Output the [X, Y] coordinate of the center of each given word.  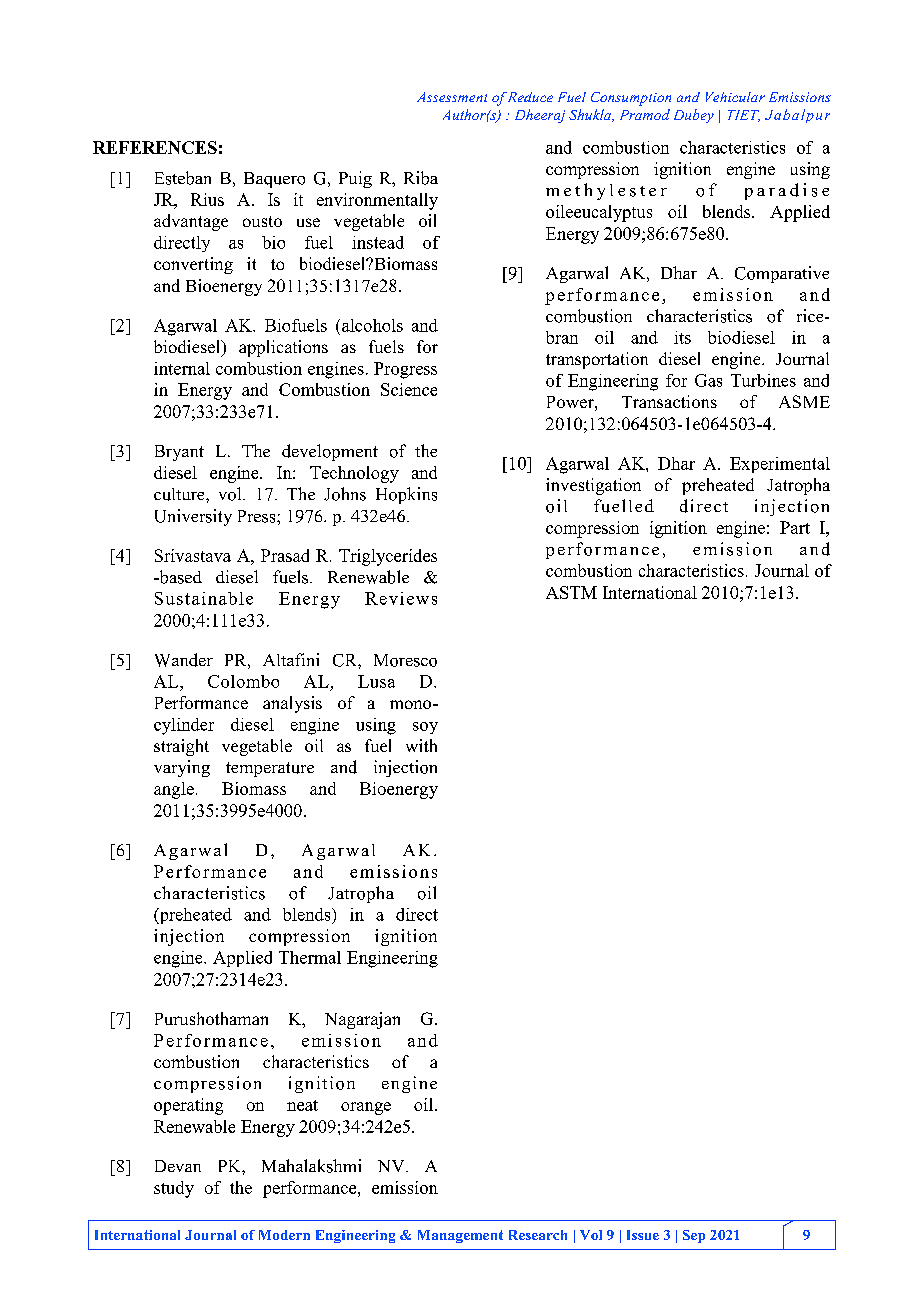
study [174, 1189]
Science [409, 389]
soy [425, 728]
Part [795, 527]
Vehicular [735, 97]
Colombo [243, 681]
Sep [694, 1236]
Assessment [452, 97]
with [421, 745]
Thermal [310, 957]
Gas [708, 380]
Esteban [183, 178]
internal [182, 368]
